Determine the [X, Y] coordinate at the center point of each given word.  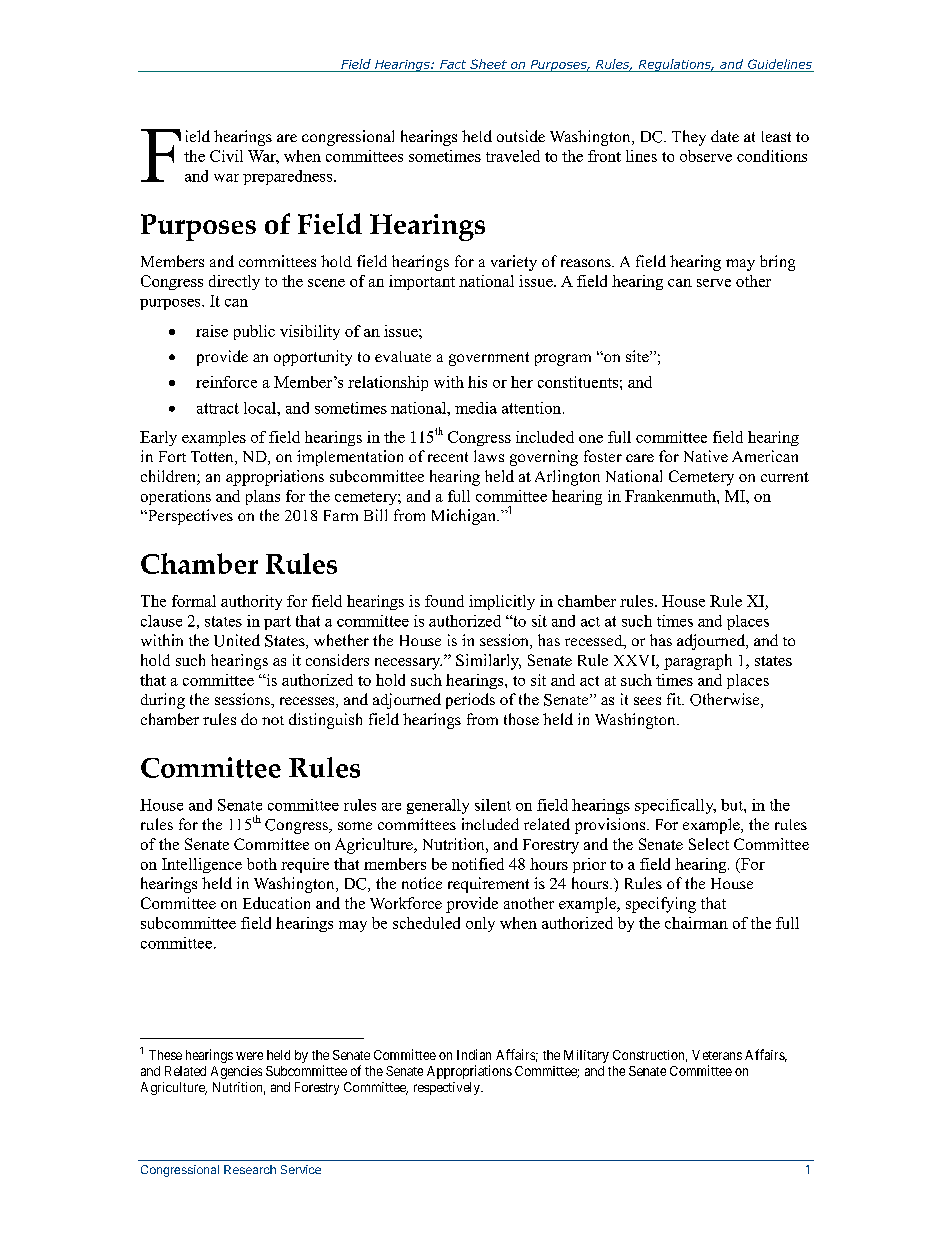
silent [493, 805]
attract [218, 408]
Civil [226, 156]
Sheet [488, 64]
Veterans [717, 1055]
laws [489, 456]
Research [250, 1169]
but [733, 805]
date [725, 136]
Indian [474, 1054]
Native [706, 456]
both [262, 864]
